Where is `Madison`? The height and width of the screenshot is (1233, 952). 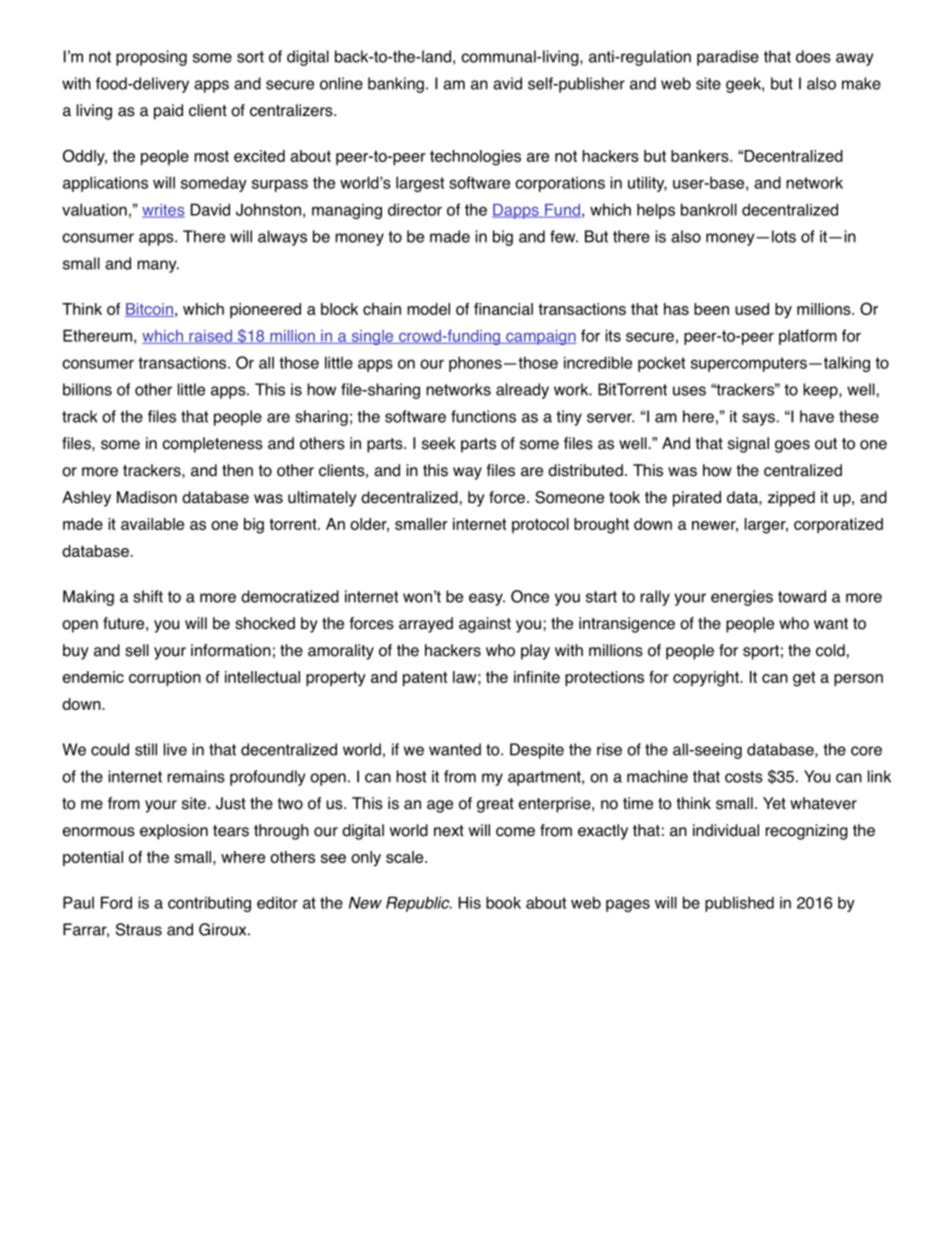
Madison is located at coordinates (147, 497).
